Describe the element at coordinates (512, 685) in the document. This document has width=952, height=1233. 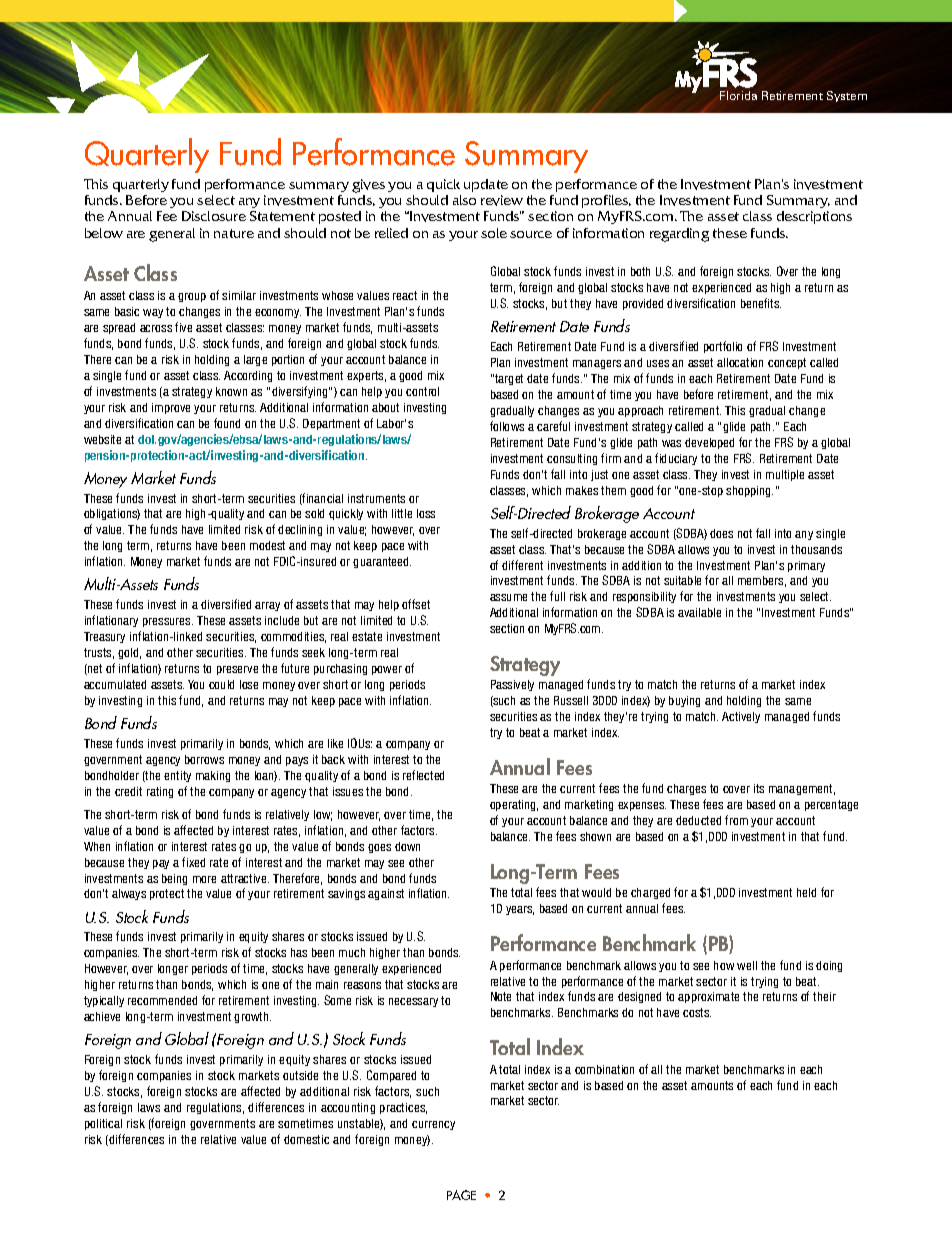
I see `Passively` at that location.
